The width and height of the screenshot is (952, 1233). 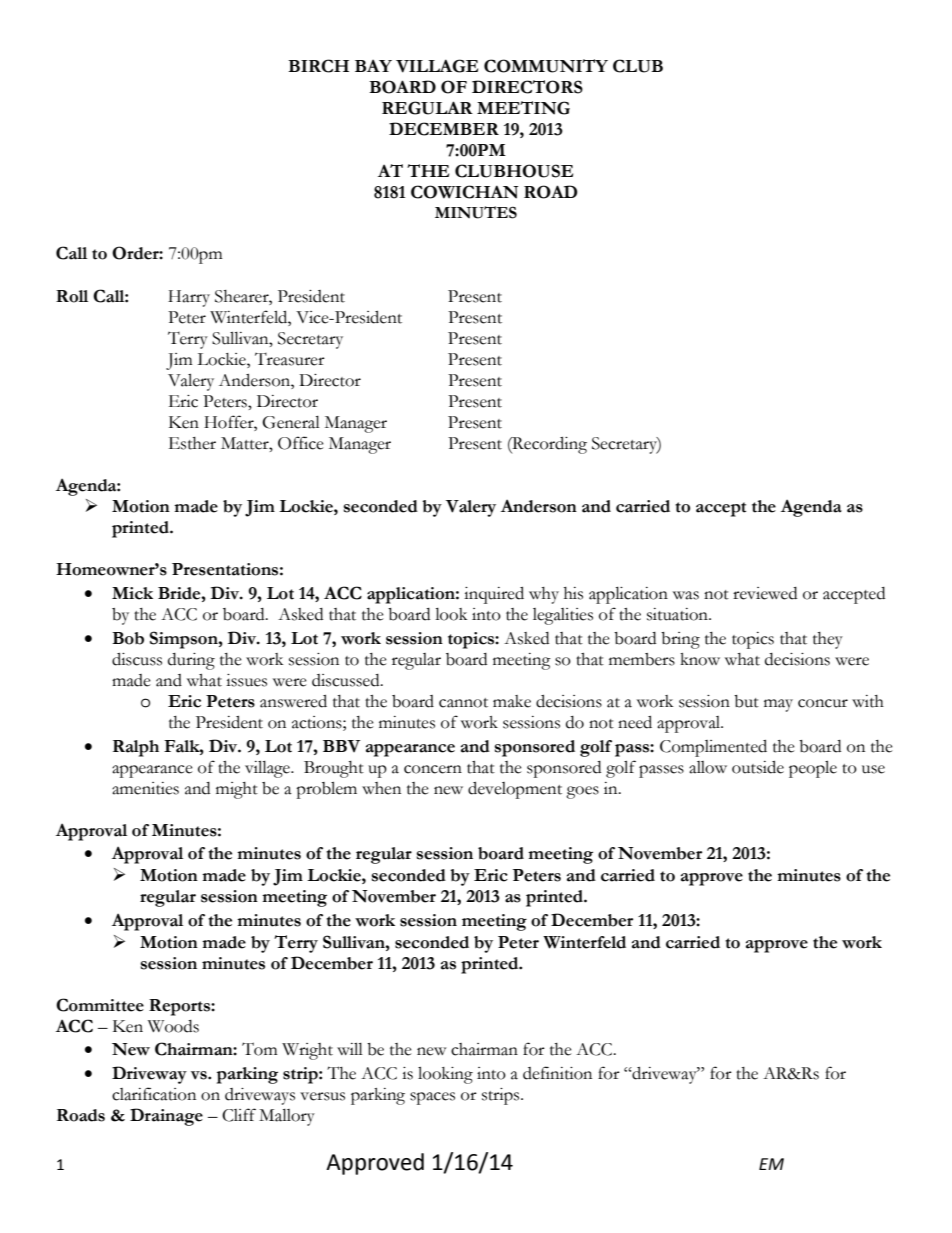 What do you see at coordinates (765, 593) in the screenshot?
I see `reviewed` at bounding box center [765, 593].
